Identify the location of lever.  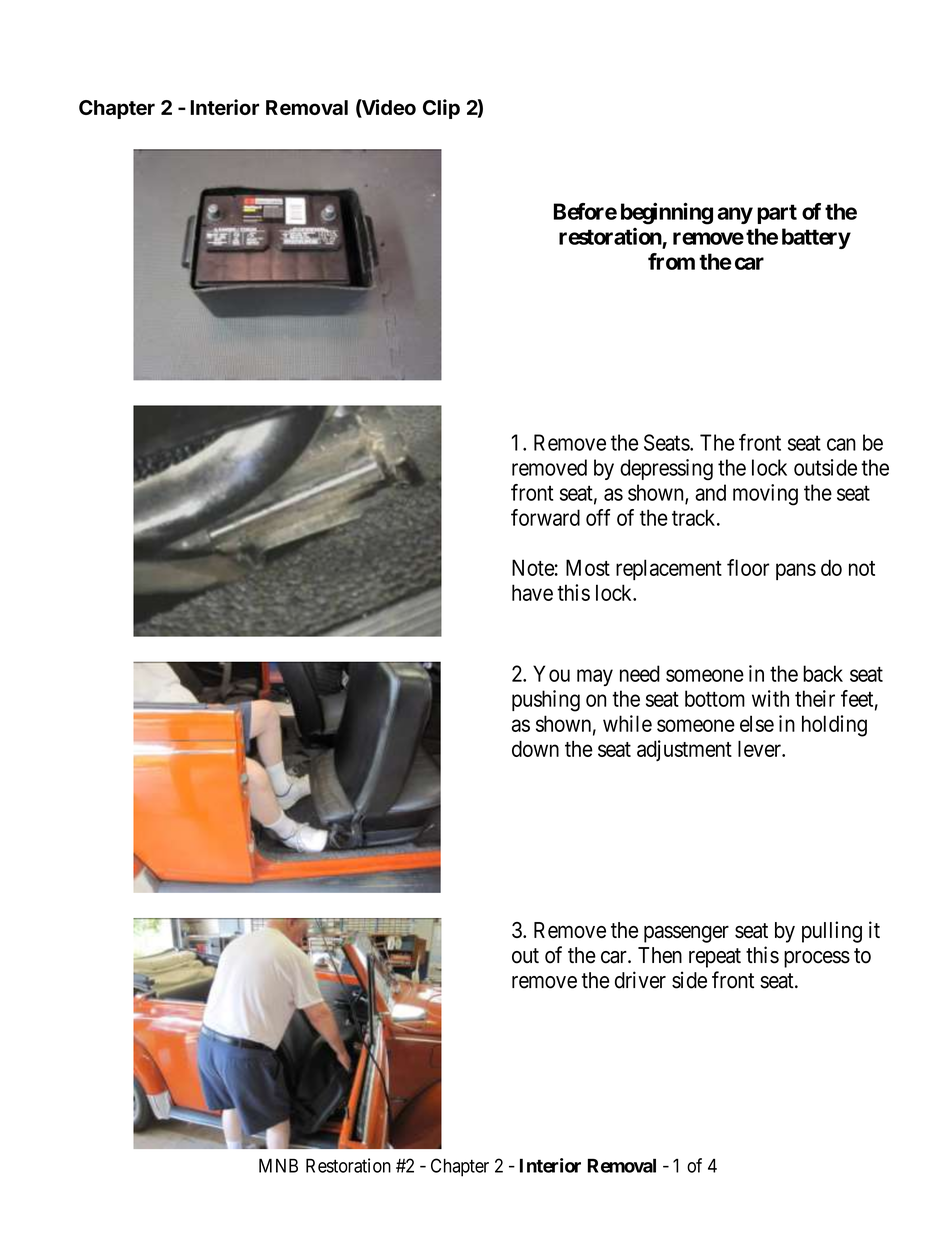
(760, 748).
